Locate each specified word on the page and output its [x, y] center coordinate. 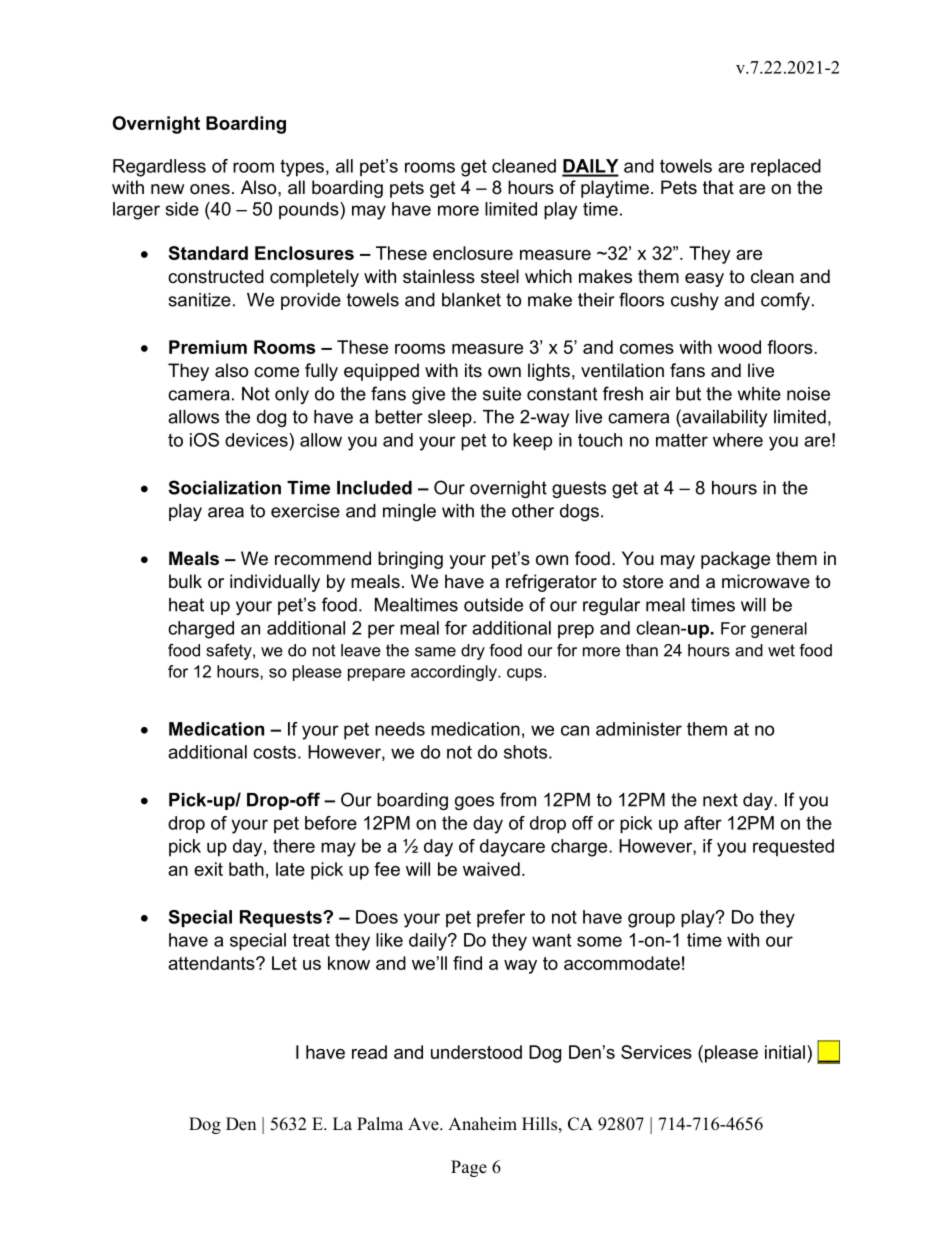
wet [781, 650]
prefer [501, 919]
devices [257, 440]
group [651, 920]
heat [186, 605]
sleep [451, 418]
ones [210, 189]
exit [208, 869]
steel [500, 276]
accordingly [455, 673]
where [738, 440]
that [718, 187]
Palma [380, 1123]
